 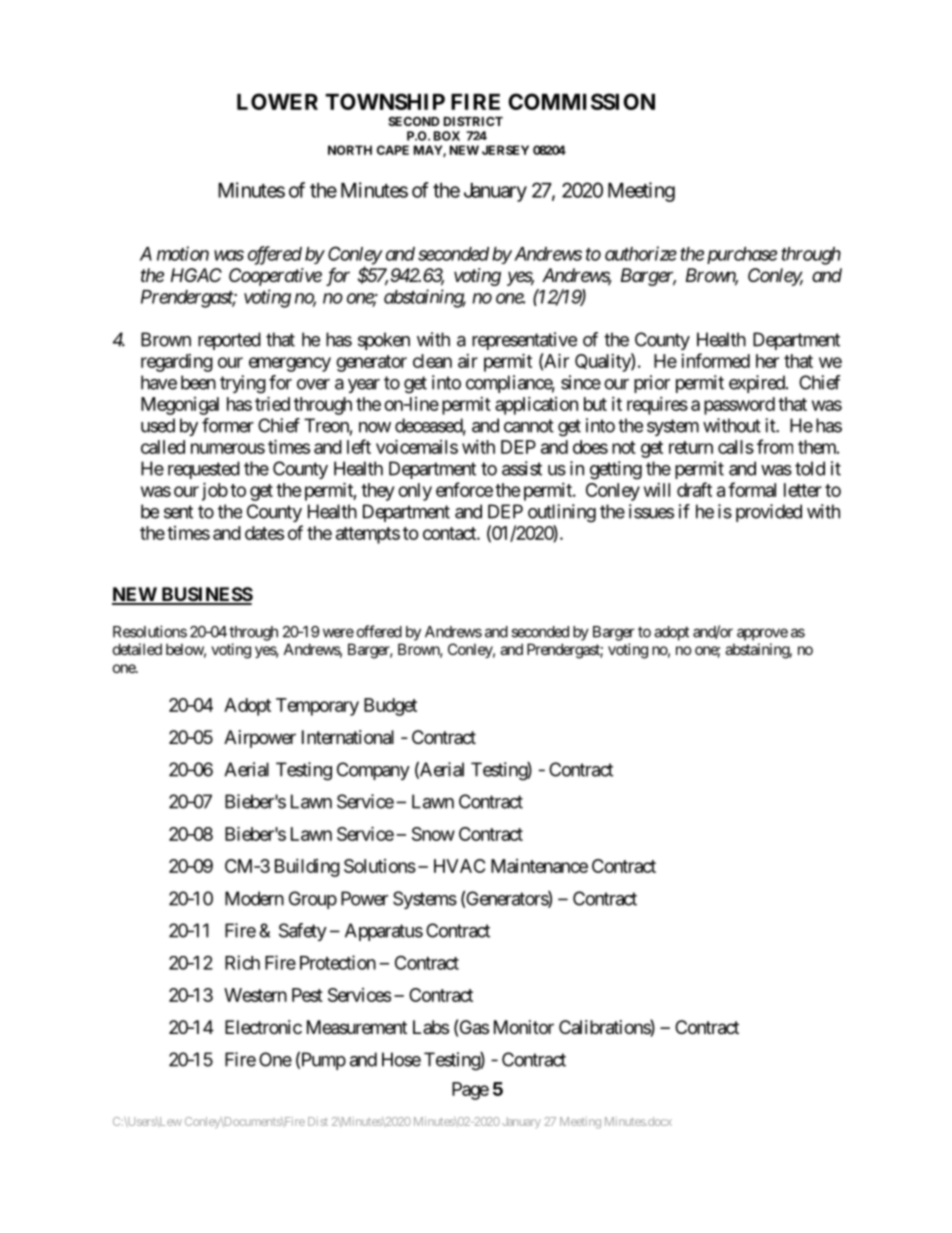 What do you see at coordinates (277, 101) in the screenshot?
I see `LOWER` at bounding box center [277, 101].
